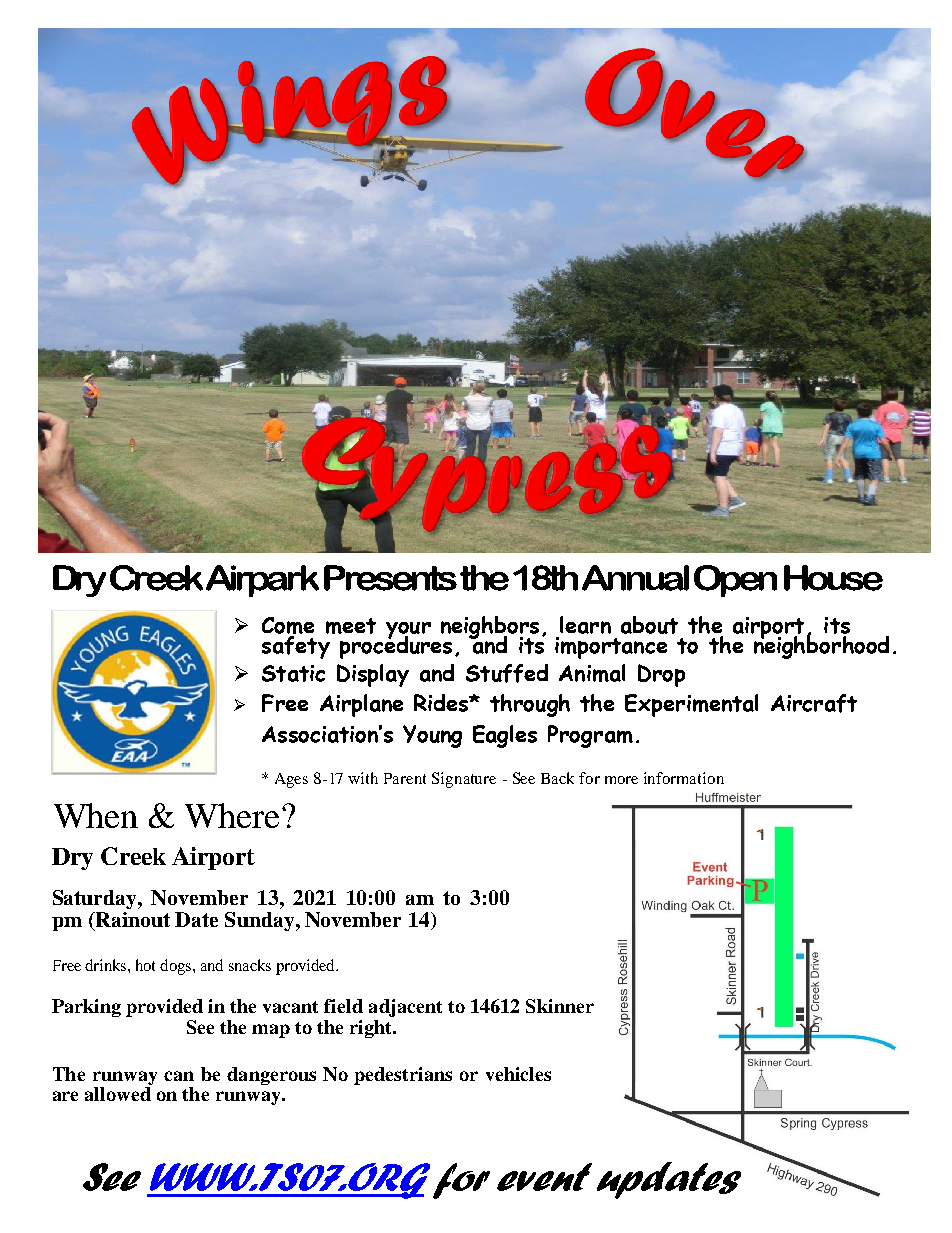  What do you see at coordinates (518, 1074) in the image?
I see `vehicles` at bounding box center [518, 1074].
